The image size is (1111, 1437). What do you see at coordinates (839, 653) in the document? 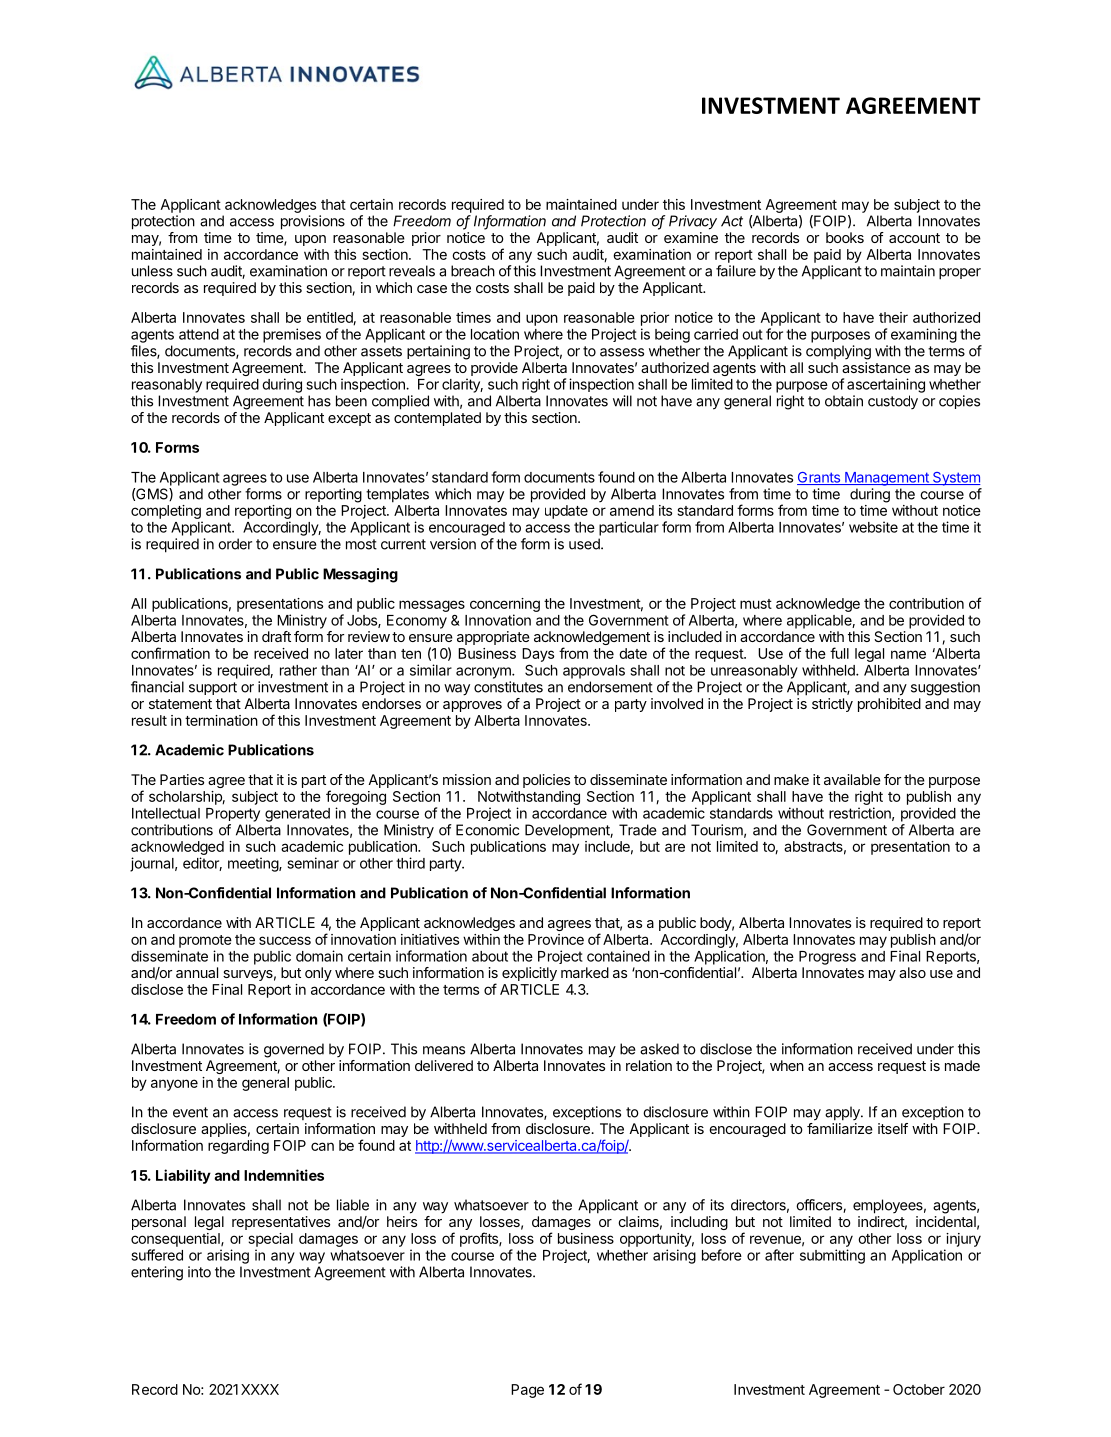
I see `full` at bounding box center [839, 653].
